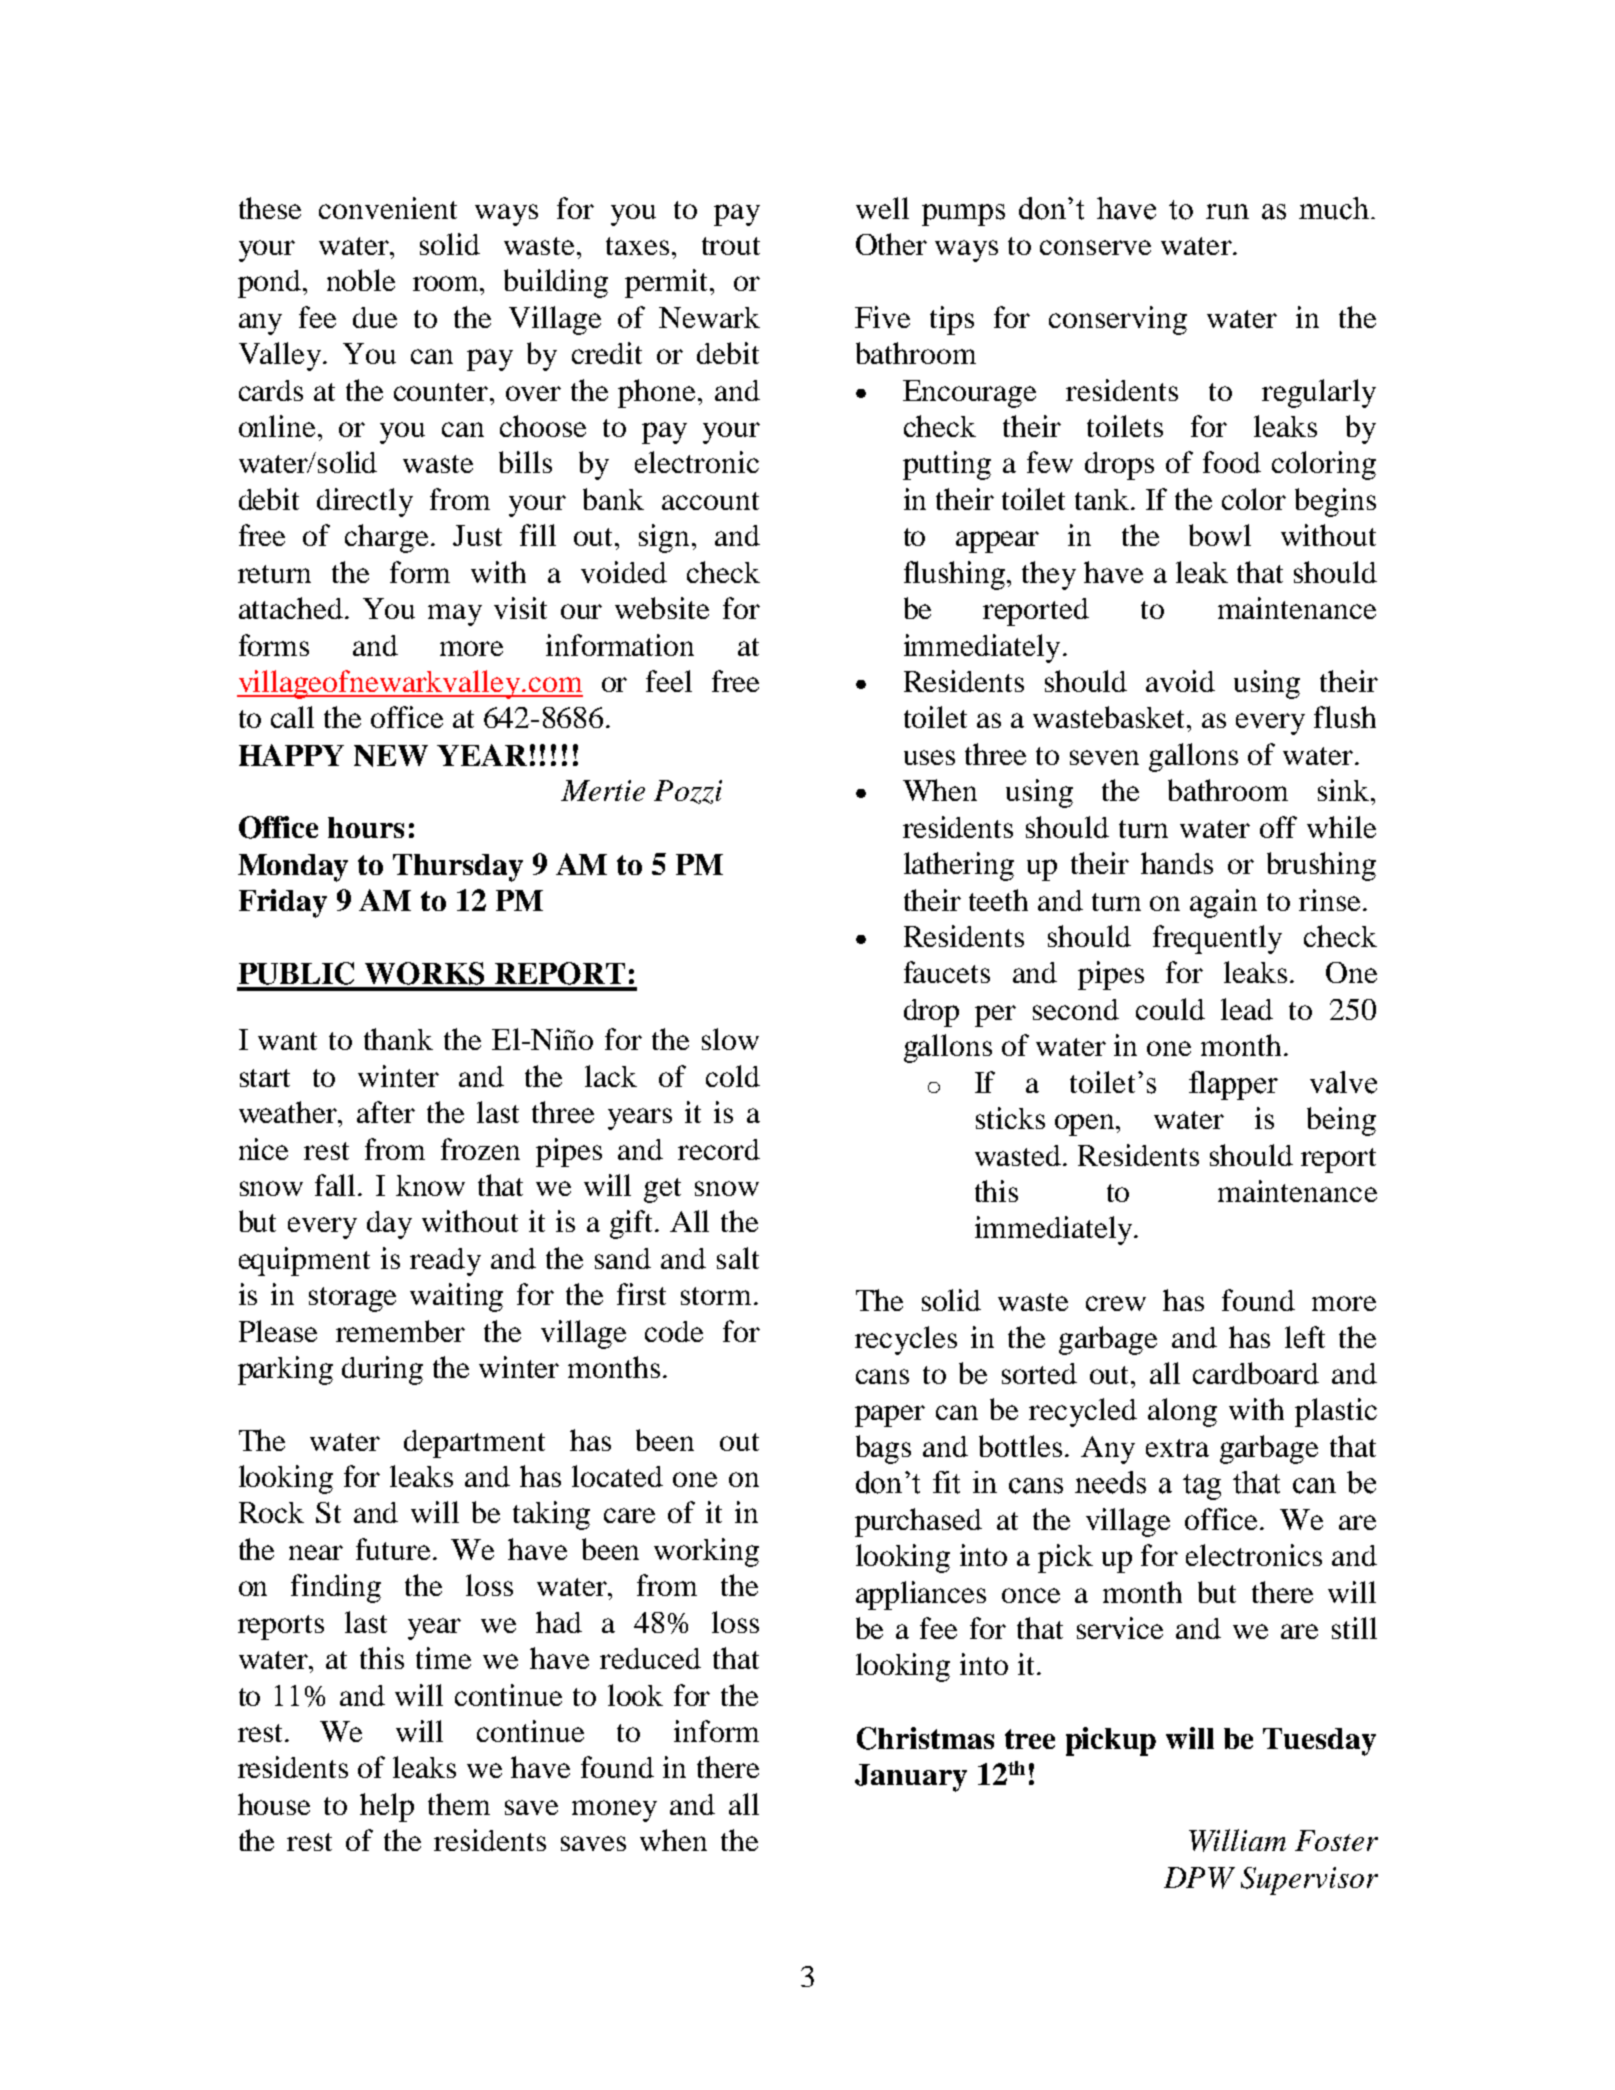 The height and width of the screenshot is (2090, 1615). What do you see at coordinates (669, 681) in the screenshot?
I see `feel` at bounding box center [669, 681].
